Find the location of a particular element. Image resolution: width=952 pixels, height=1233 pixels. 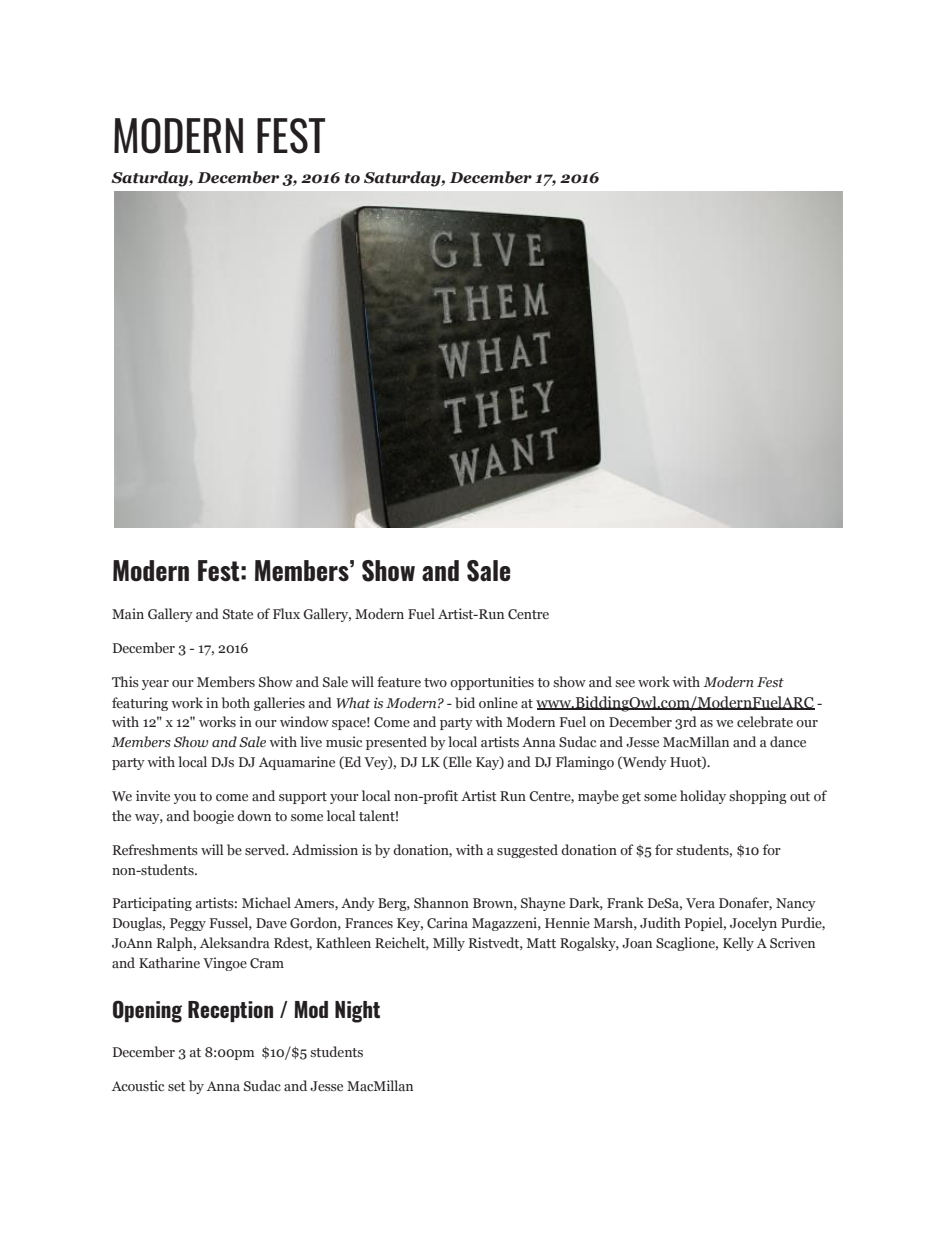

Kelly is located at coordinates (738, 944).
